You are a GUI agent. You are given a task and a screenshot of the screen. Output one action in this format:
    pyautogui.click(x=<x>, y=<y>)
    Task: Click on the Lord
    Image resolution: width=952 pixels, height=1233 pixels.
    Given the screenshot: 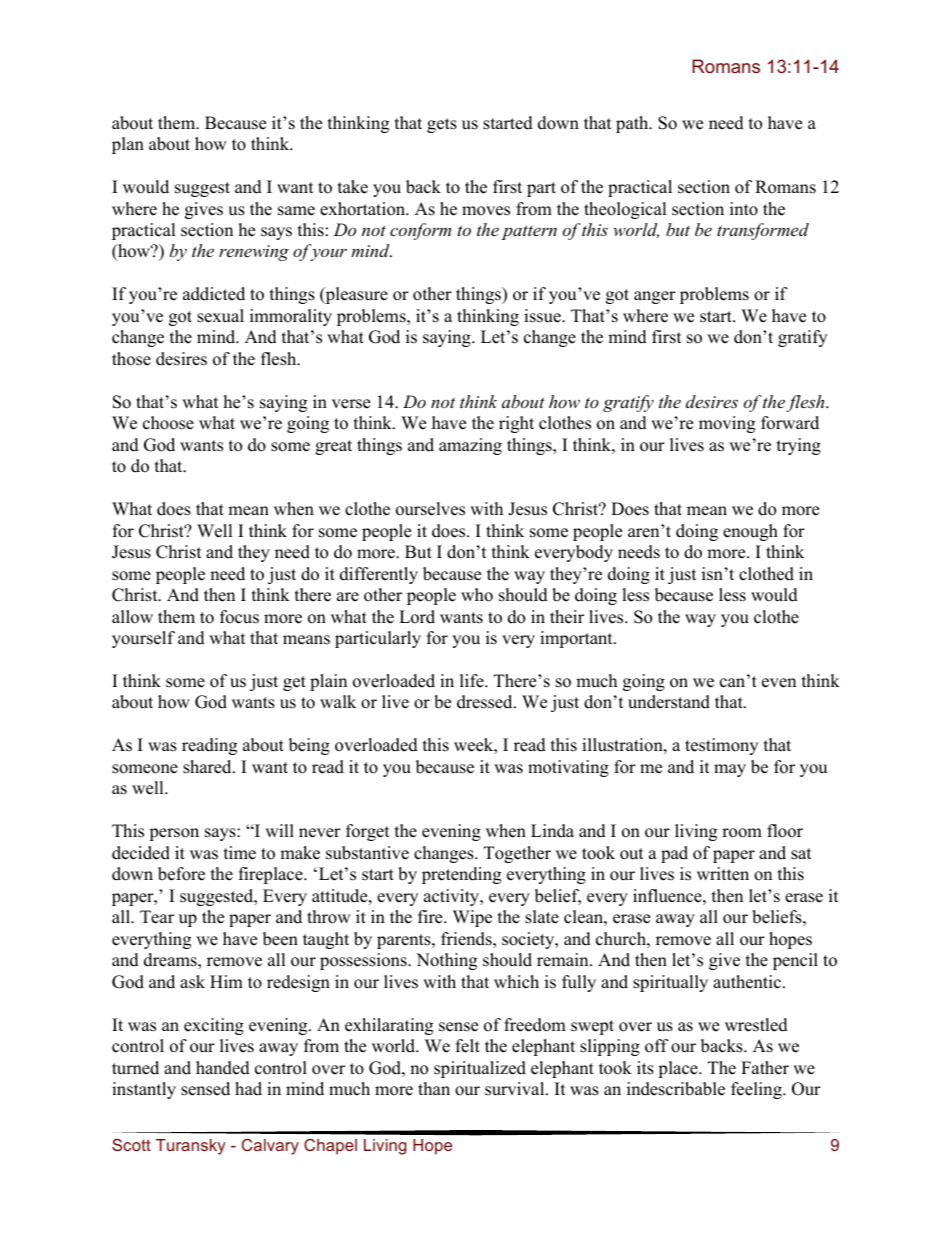 What is the action you would take?
    pyautogui.click(x=417, y=617)
